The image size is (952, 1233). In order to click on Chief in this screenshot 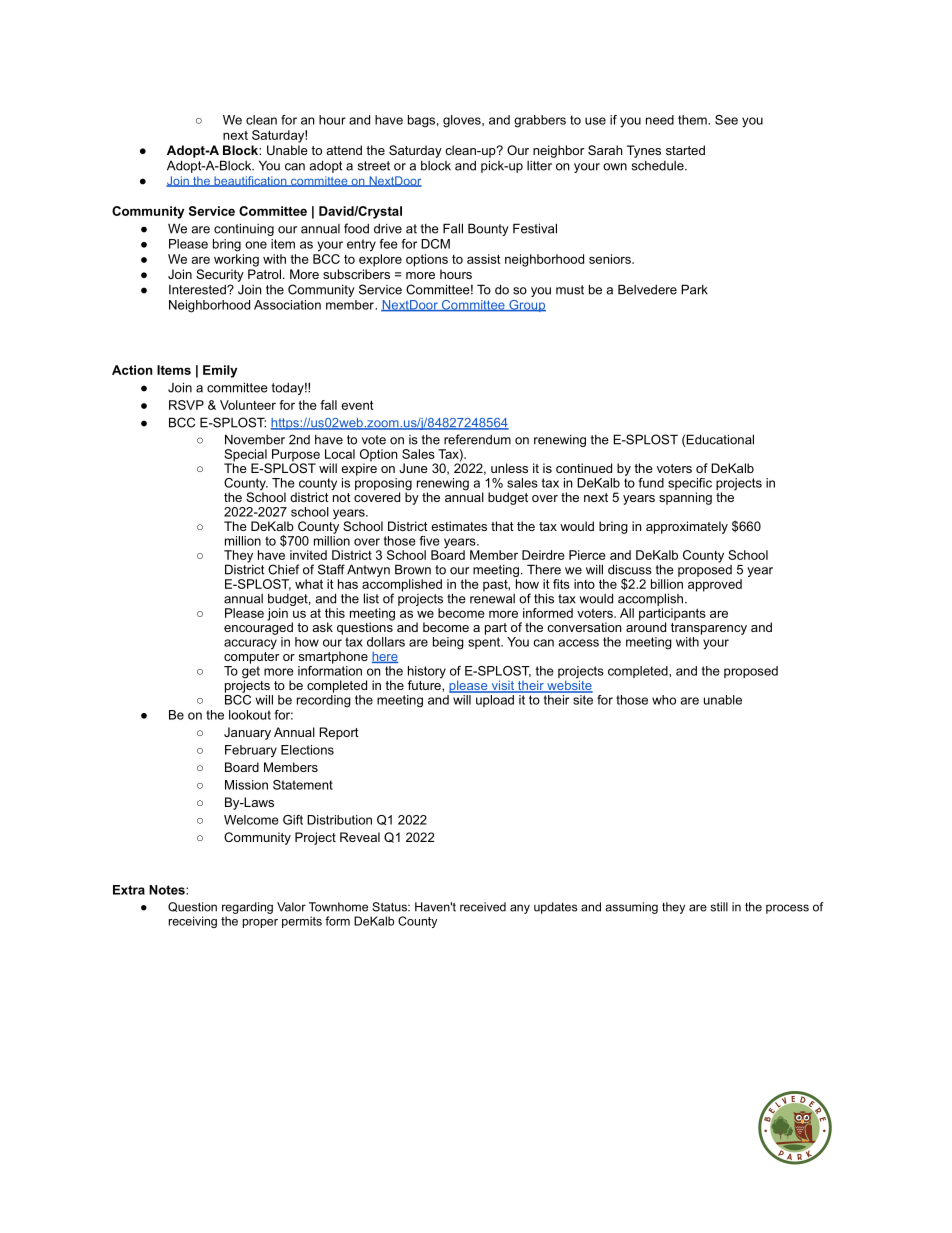, I will do `click(284, 569)`.
